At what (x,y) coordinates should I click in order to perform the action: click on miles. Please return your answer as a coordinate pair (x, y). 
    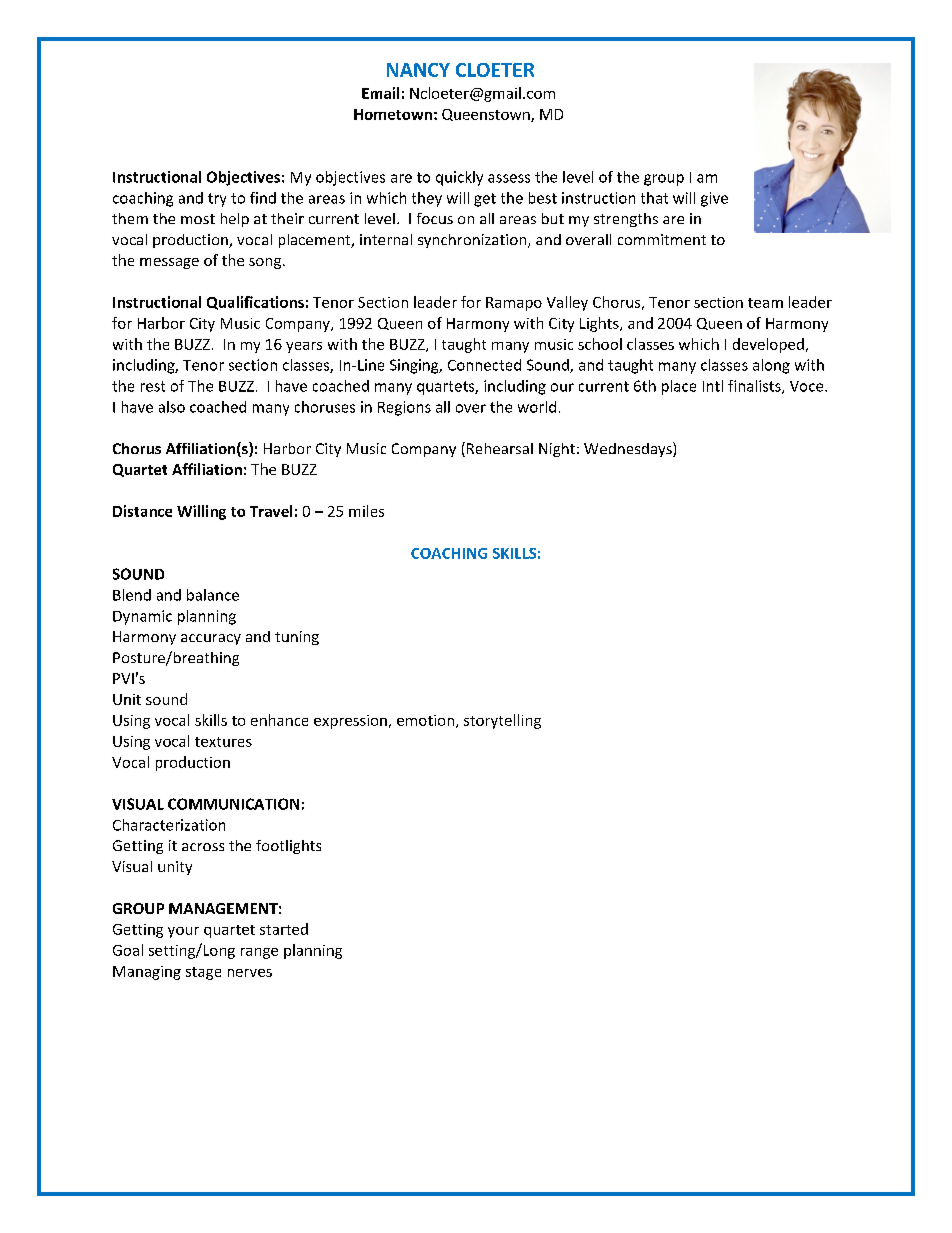
    Looking at the image, I should click on (366, 511).
